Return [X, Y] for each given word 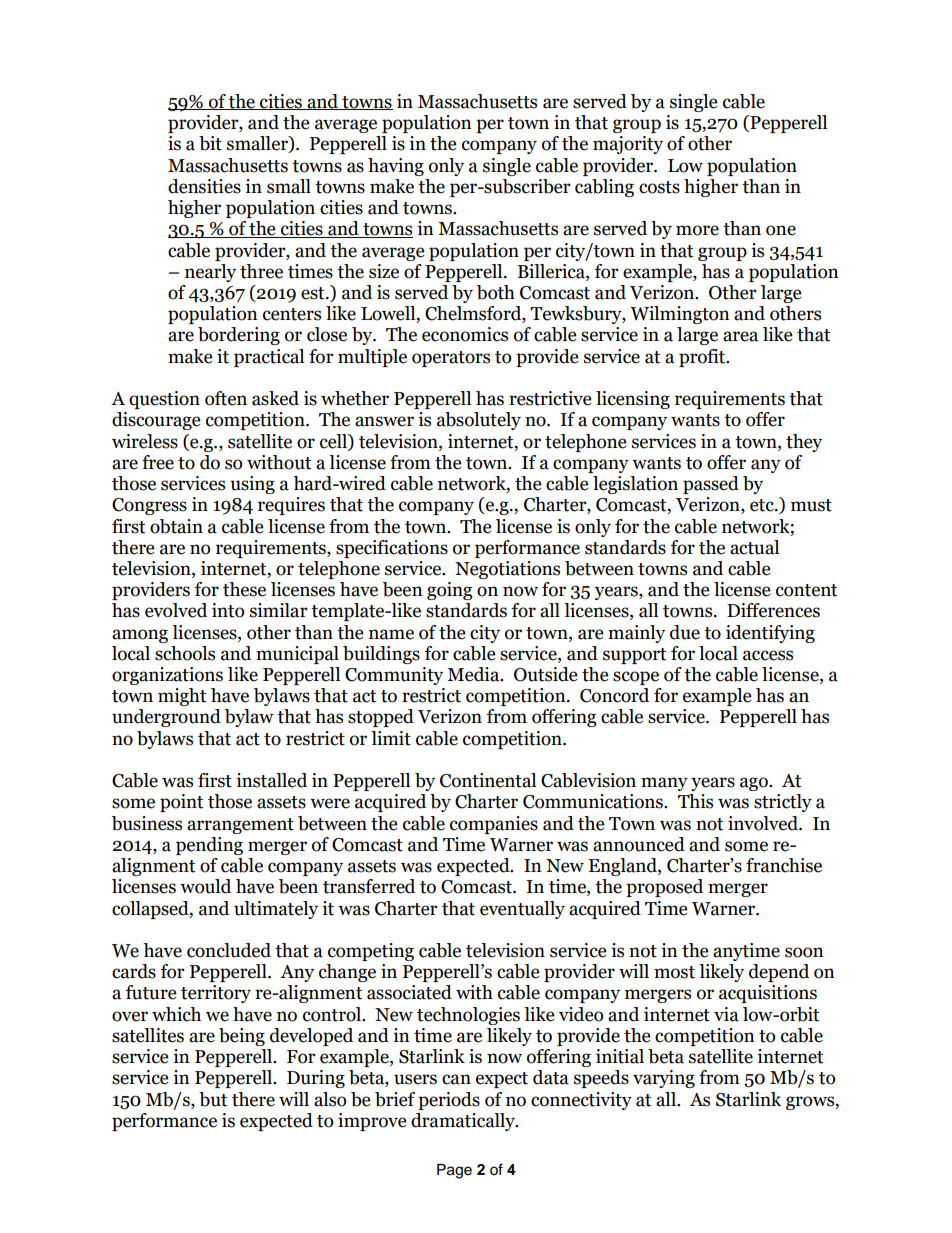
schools [185, 653]
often [226, 398]
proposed [664, 888]
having [396, 167]
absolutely [479, 421]
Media [474, 674]
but [213, 1099]
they [804, 443]
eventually [522, 910]
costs [659, 187]
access [768, 655]
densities [204, 186]
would [205, 886]
